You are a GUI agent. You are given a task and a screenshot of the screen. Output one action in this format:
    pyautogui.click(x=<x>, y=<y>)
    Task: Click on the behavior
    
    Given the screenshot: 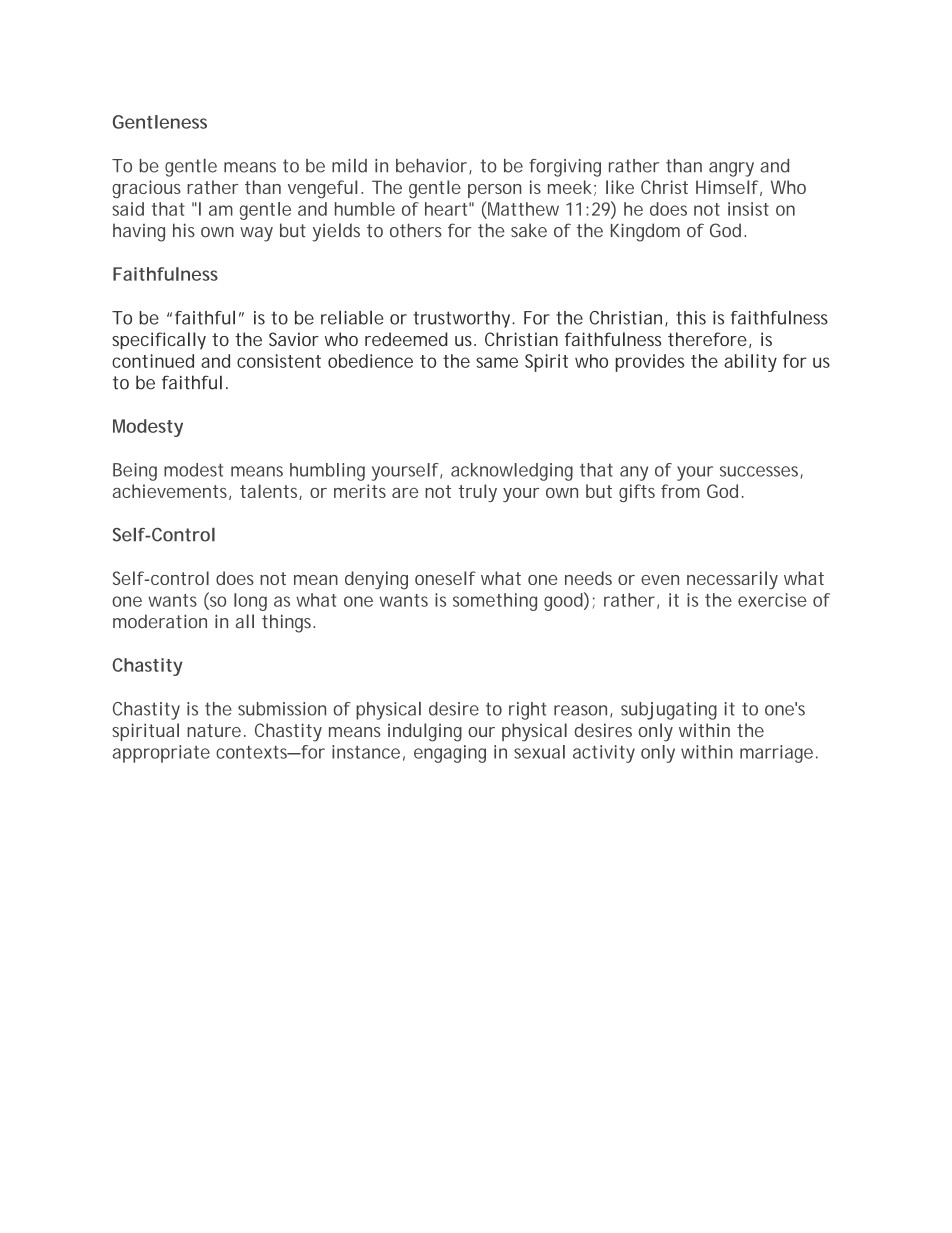 What is the action you would take?
    pyautogui.click(x=433, y=166)
